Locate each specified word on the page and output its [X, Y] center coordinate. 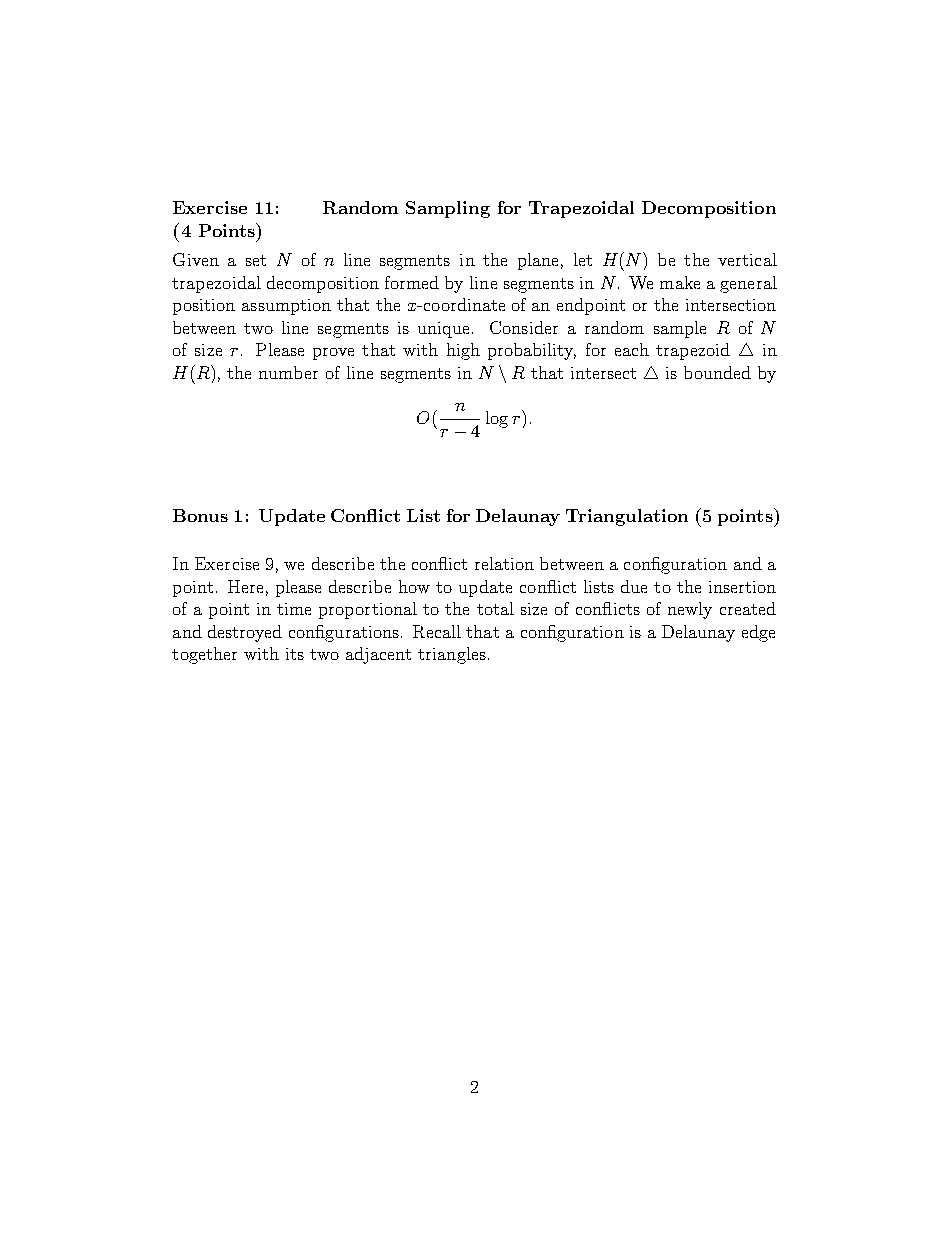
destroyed [245, 633]
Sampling [448, 209]
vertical [747, 259]
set [256, 260]
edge [758, 633]
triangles [452, 655]
